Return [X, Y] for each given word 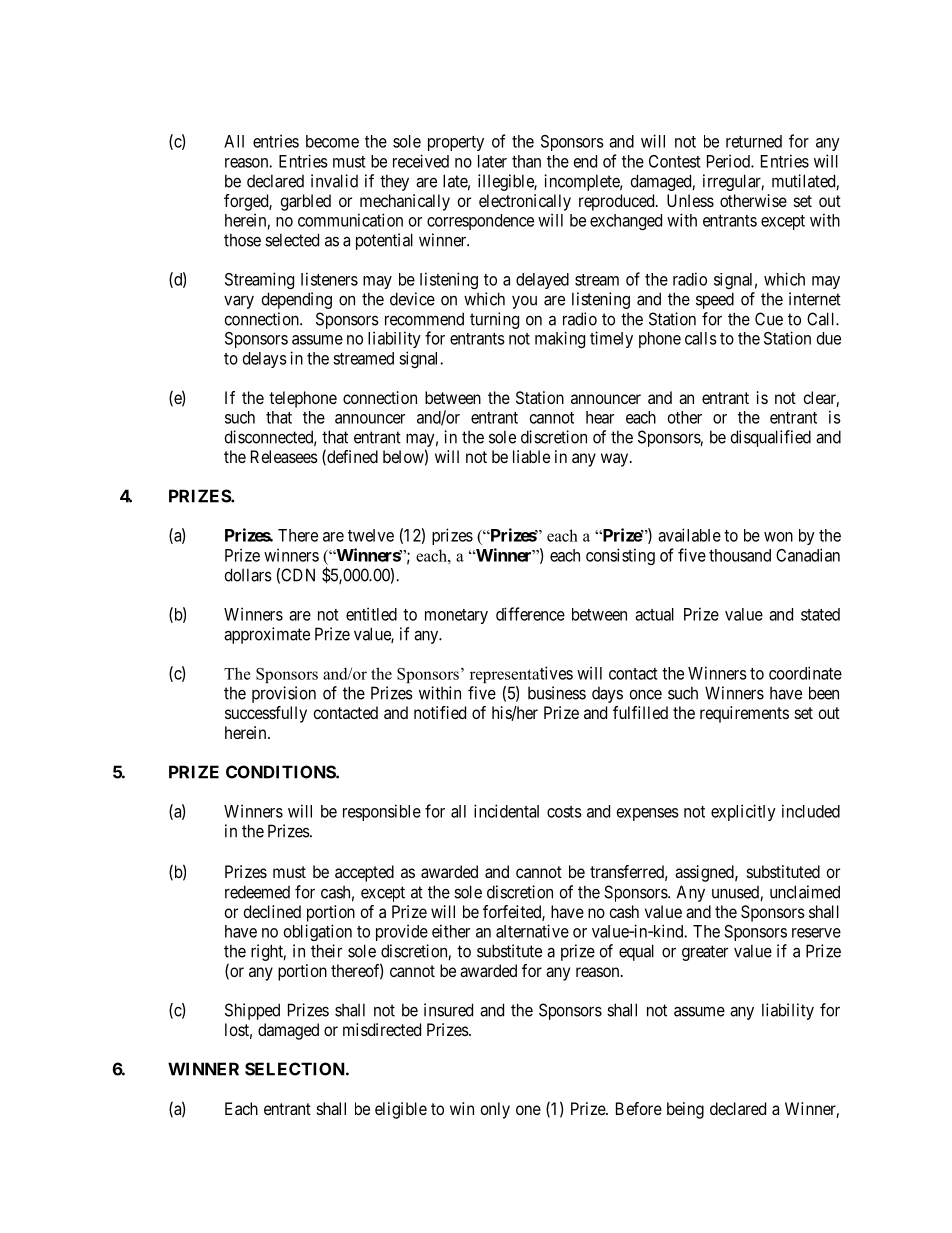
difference [530, 614]
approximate [267, 635]
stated [820, 614]
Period [729, 161]
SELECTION [296, 1069]
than [526, 161]
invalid [334, 181]
